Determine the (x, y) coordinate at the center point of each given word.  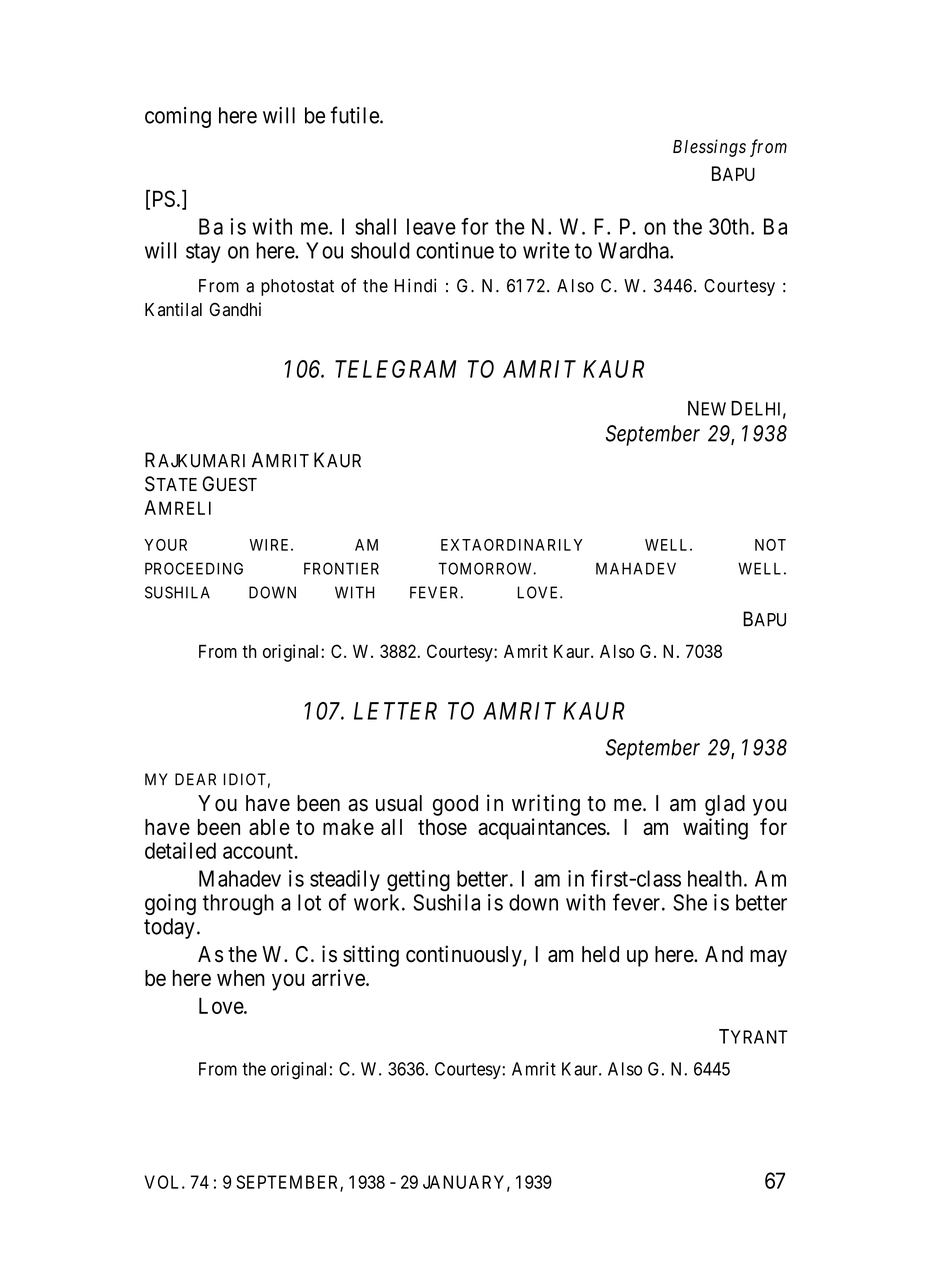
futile (354, 115)
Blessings (709, 148)
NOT (770, 545)
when (241, 978)
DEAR (195, 779)
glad (725, 805)
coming (178, 117)
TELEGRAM (395, 369)
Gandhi (235, 309)
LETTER (395, 711)
